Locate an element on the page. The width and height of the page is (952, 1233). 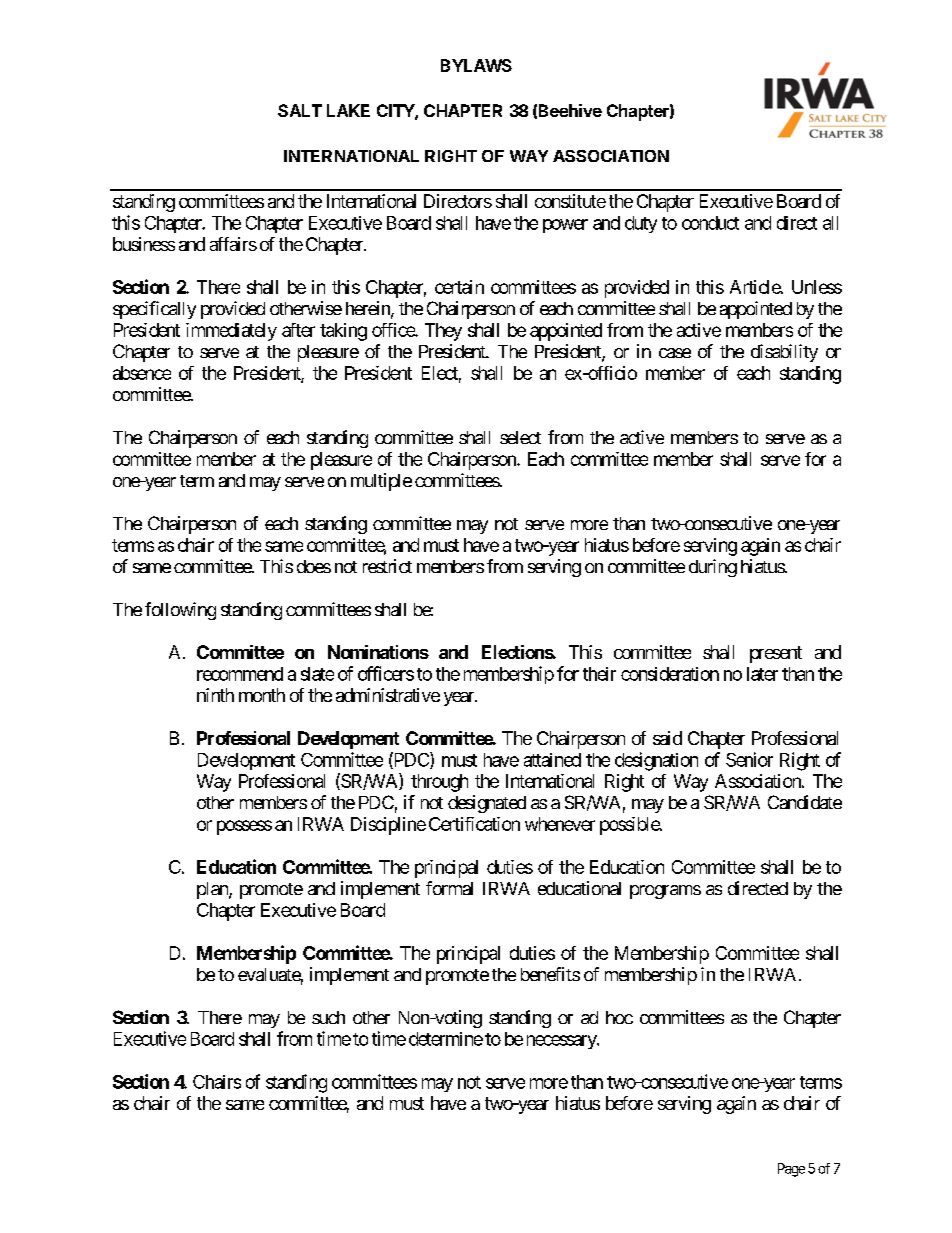
formal is located at coordinates (449, 888).
